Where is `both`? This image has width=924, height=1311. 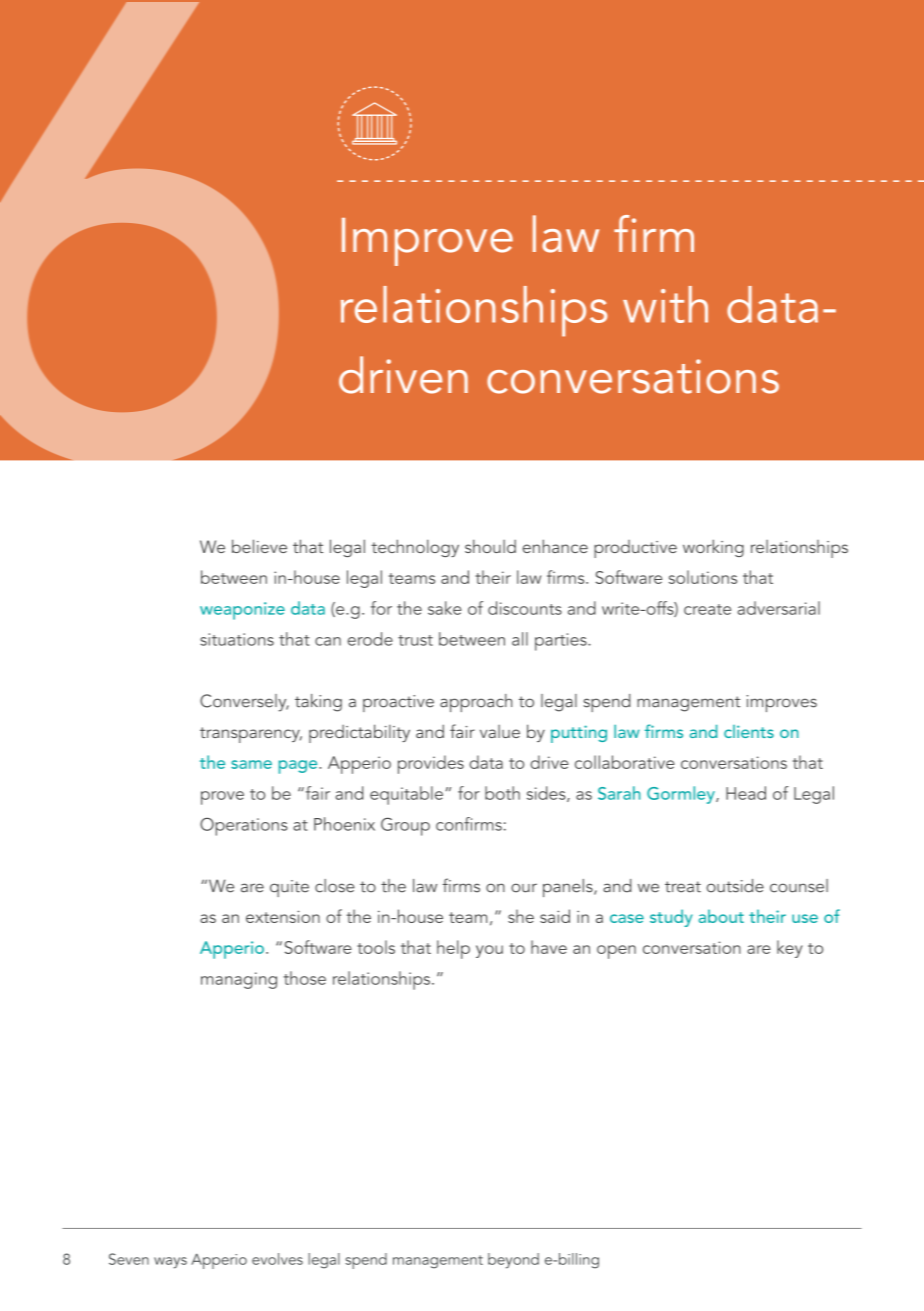 both is located at coordinates (502, 793).
